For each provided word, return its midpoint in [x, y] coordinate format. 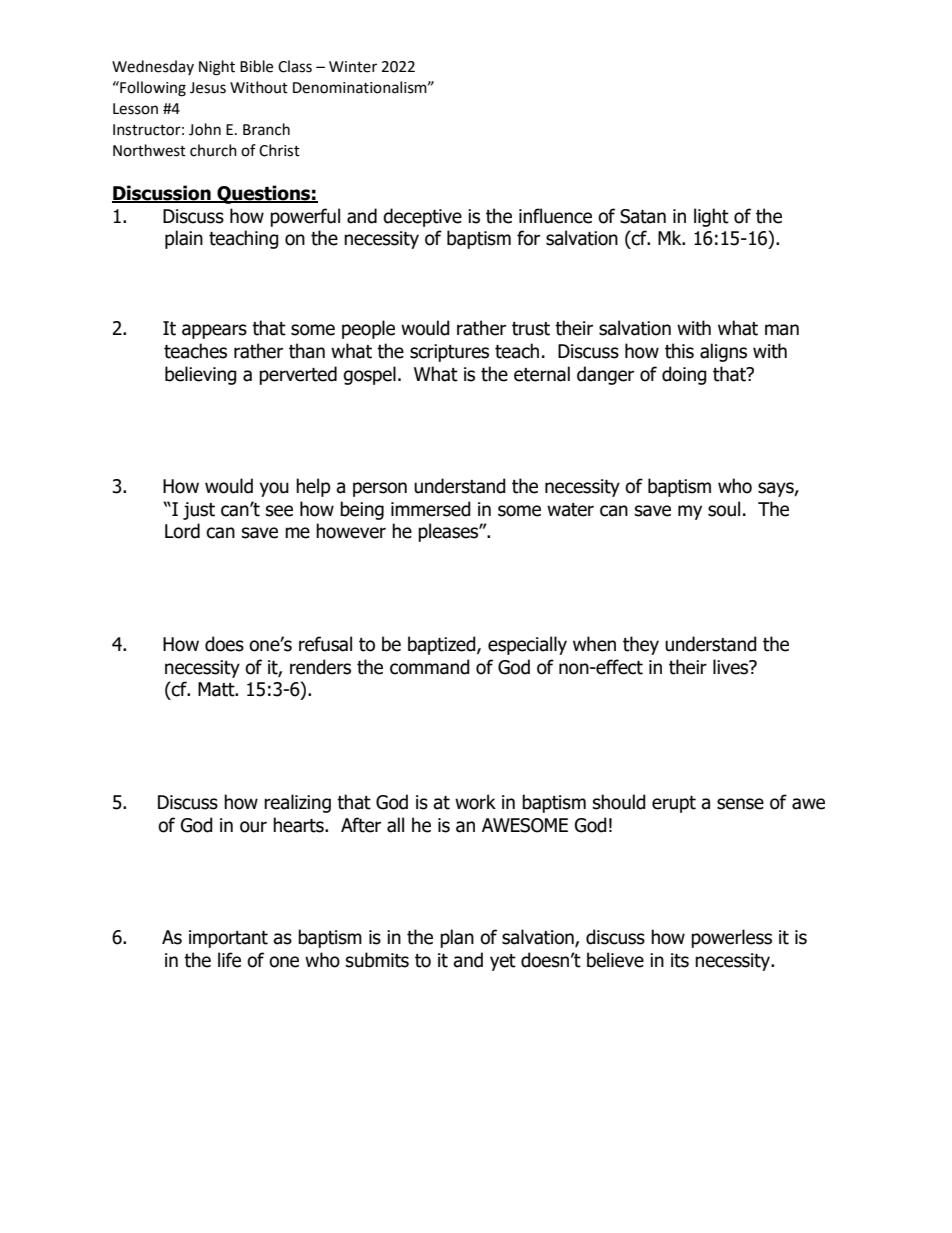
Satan [643, 216]
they [641, 645]
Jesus [208, 88]
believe [615, 960]
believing [201, 375]
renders [320, 667]
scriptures [449, 353]
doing [684, 375]
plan [457, 938]
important [228, 939]
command [430, 667]
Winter [353, 67]
